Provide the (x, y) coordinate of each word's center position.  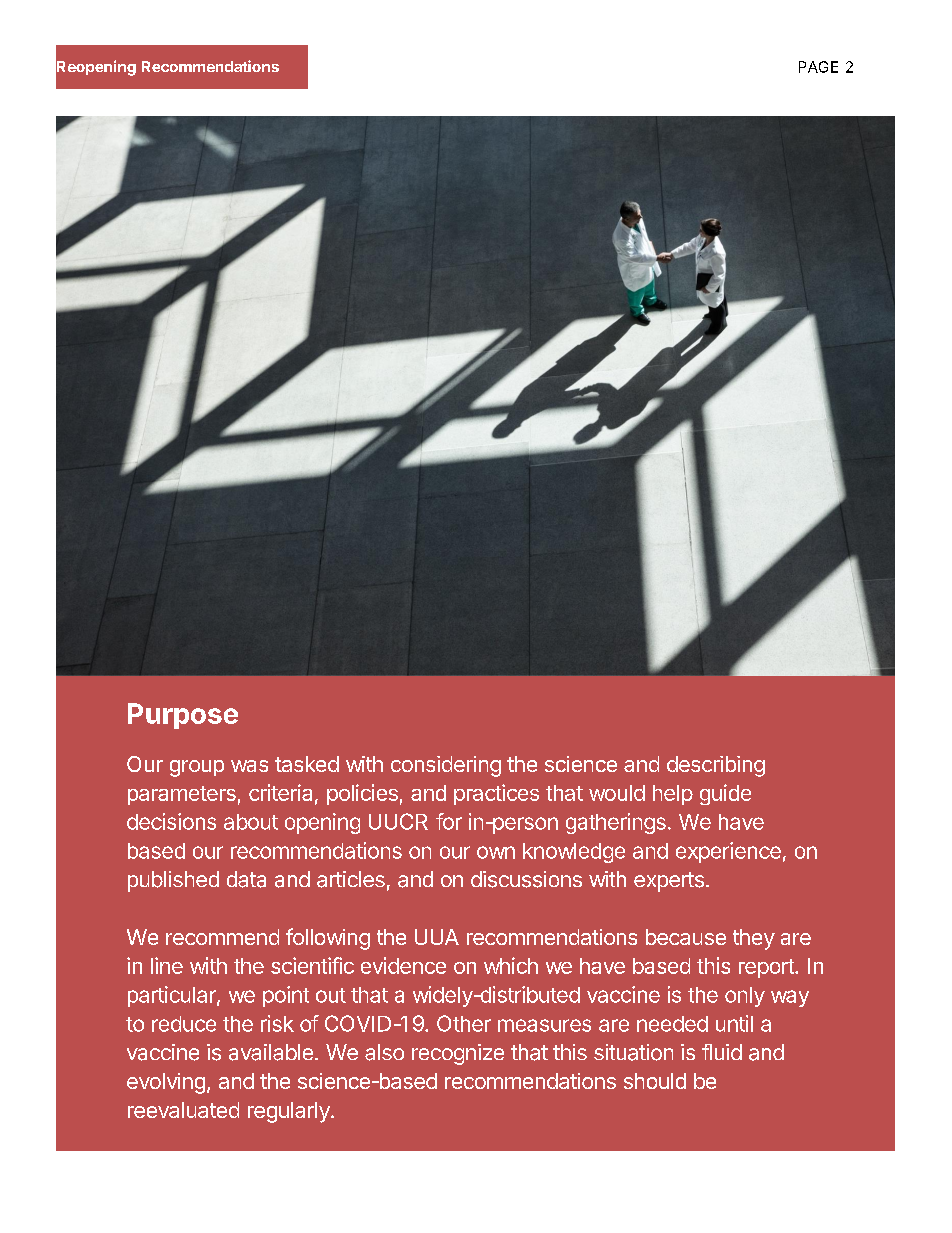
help (673, 795)
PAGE (818, 67)
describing (716, 766)
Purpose (183, 716)
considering (446, 766)
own (496, 852)
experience (728, 852)
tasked (307, 764)
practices (496, 794)
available (271, 1052)
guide (725, 794)
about (251, 822)
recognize (458, 1054)
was (249, 766)
